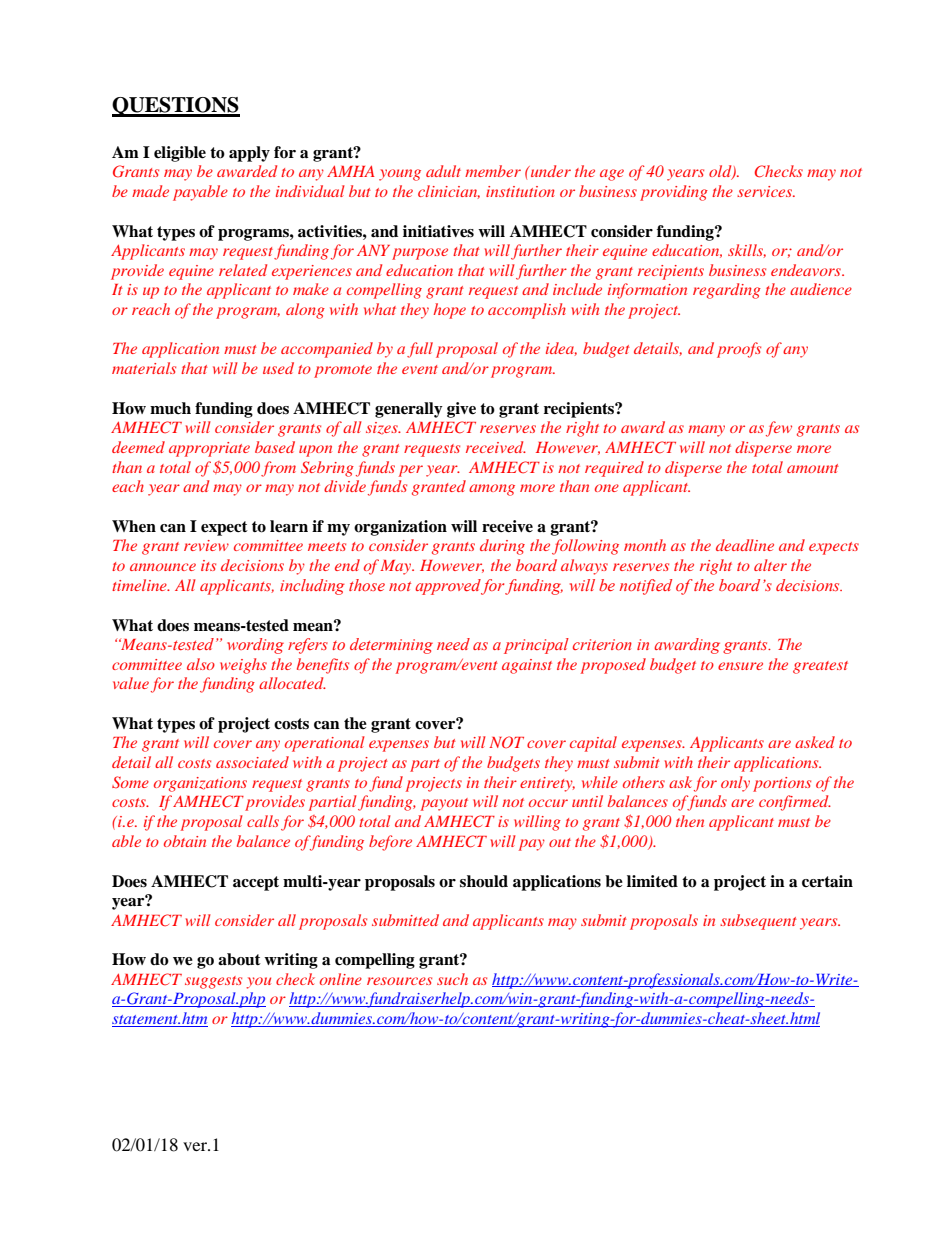  What do you see at coordinates (766, 191) in the screenshot?
I see `services` at bounding box center [766, 191].
